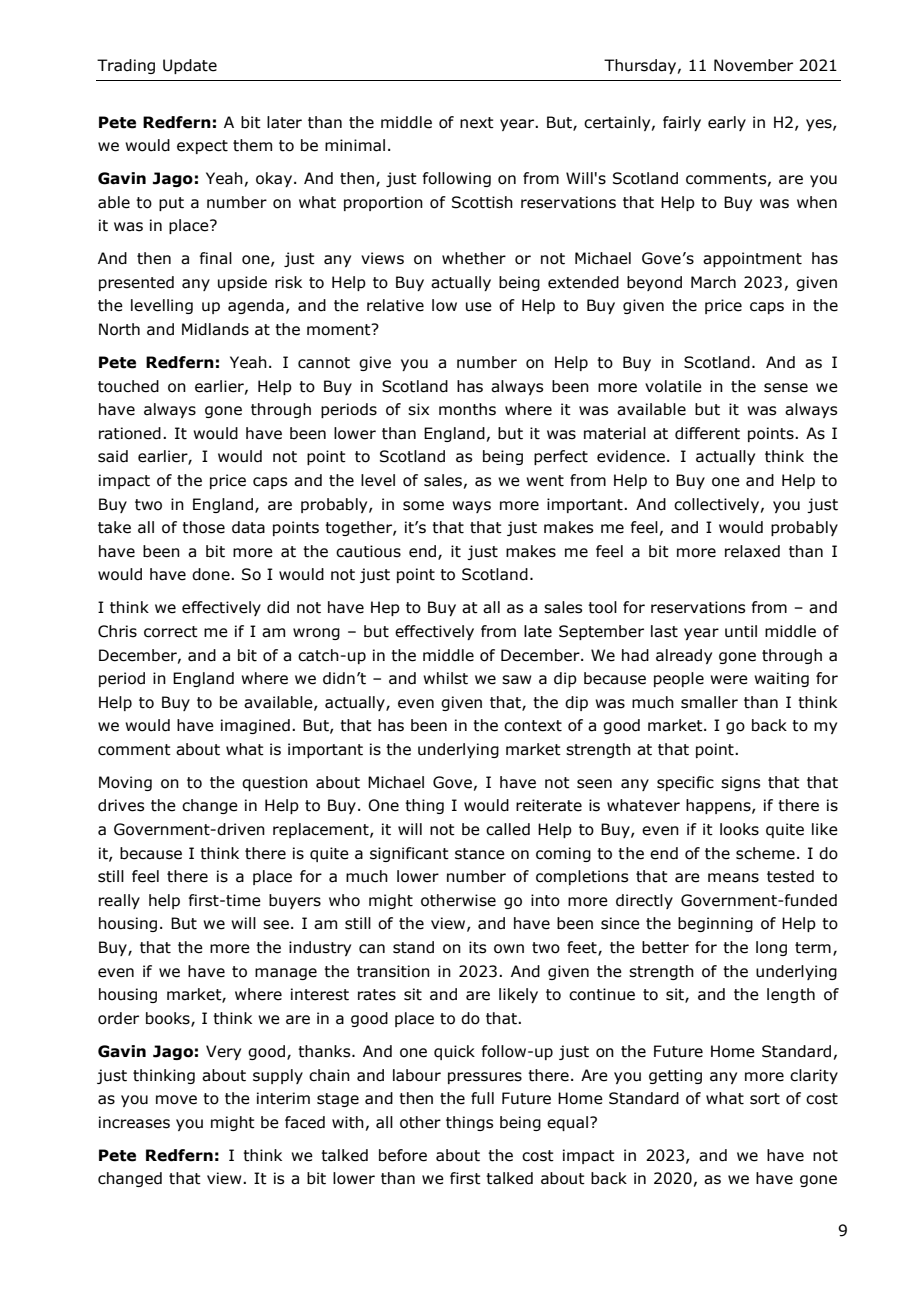 The image size is (924, 1308). What do you see at coordinates (215, 329) in the image?
I see `Midlands` at bounding box center [215, 329].
